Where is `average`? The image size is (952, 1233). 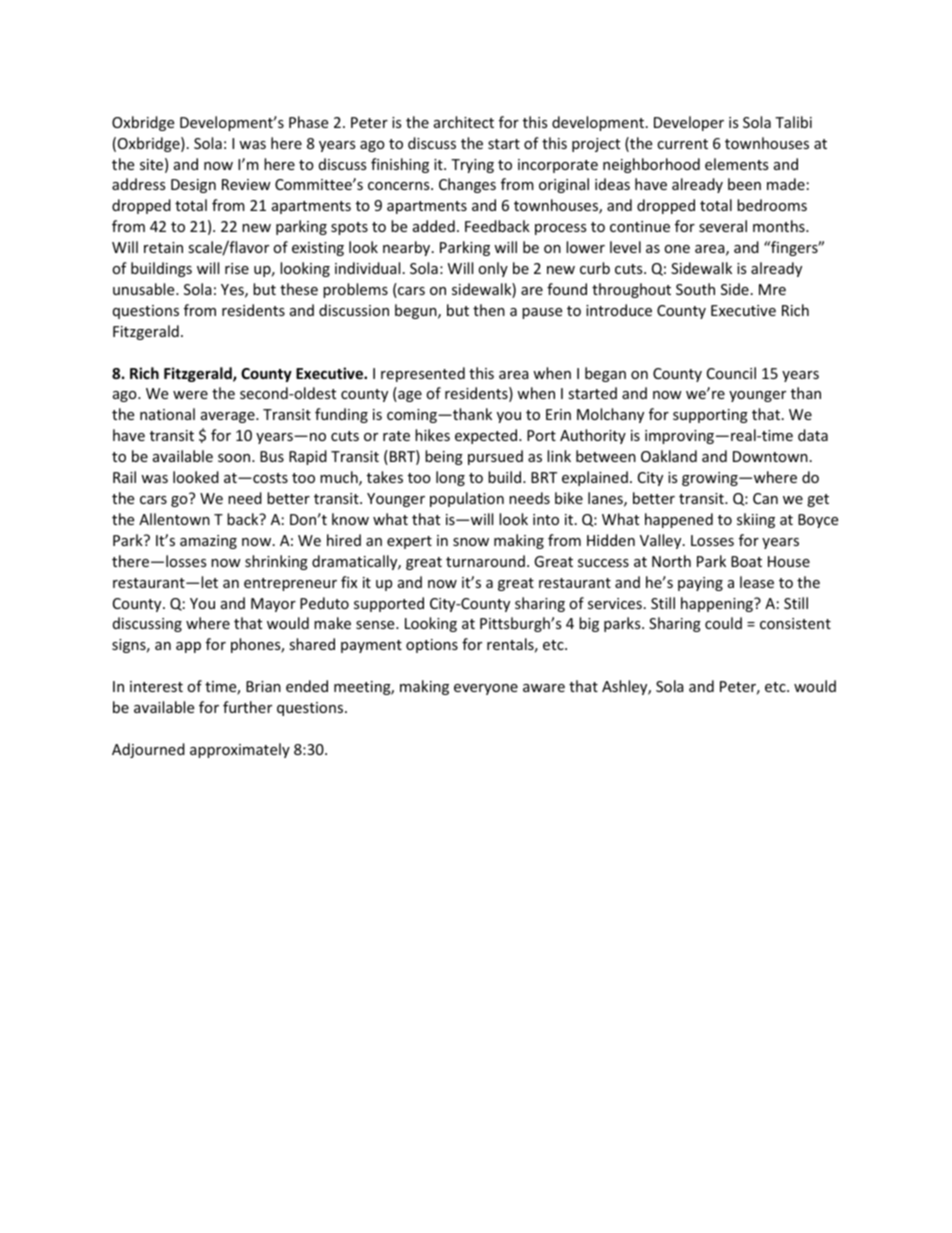
average is located at coordinates (229, 417).
